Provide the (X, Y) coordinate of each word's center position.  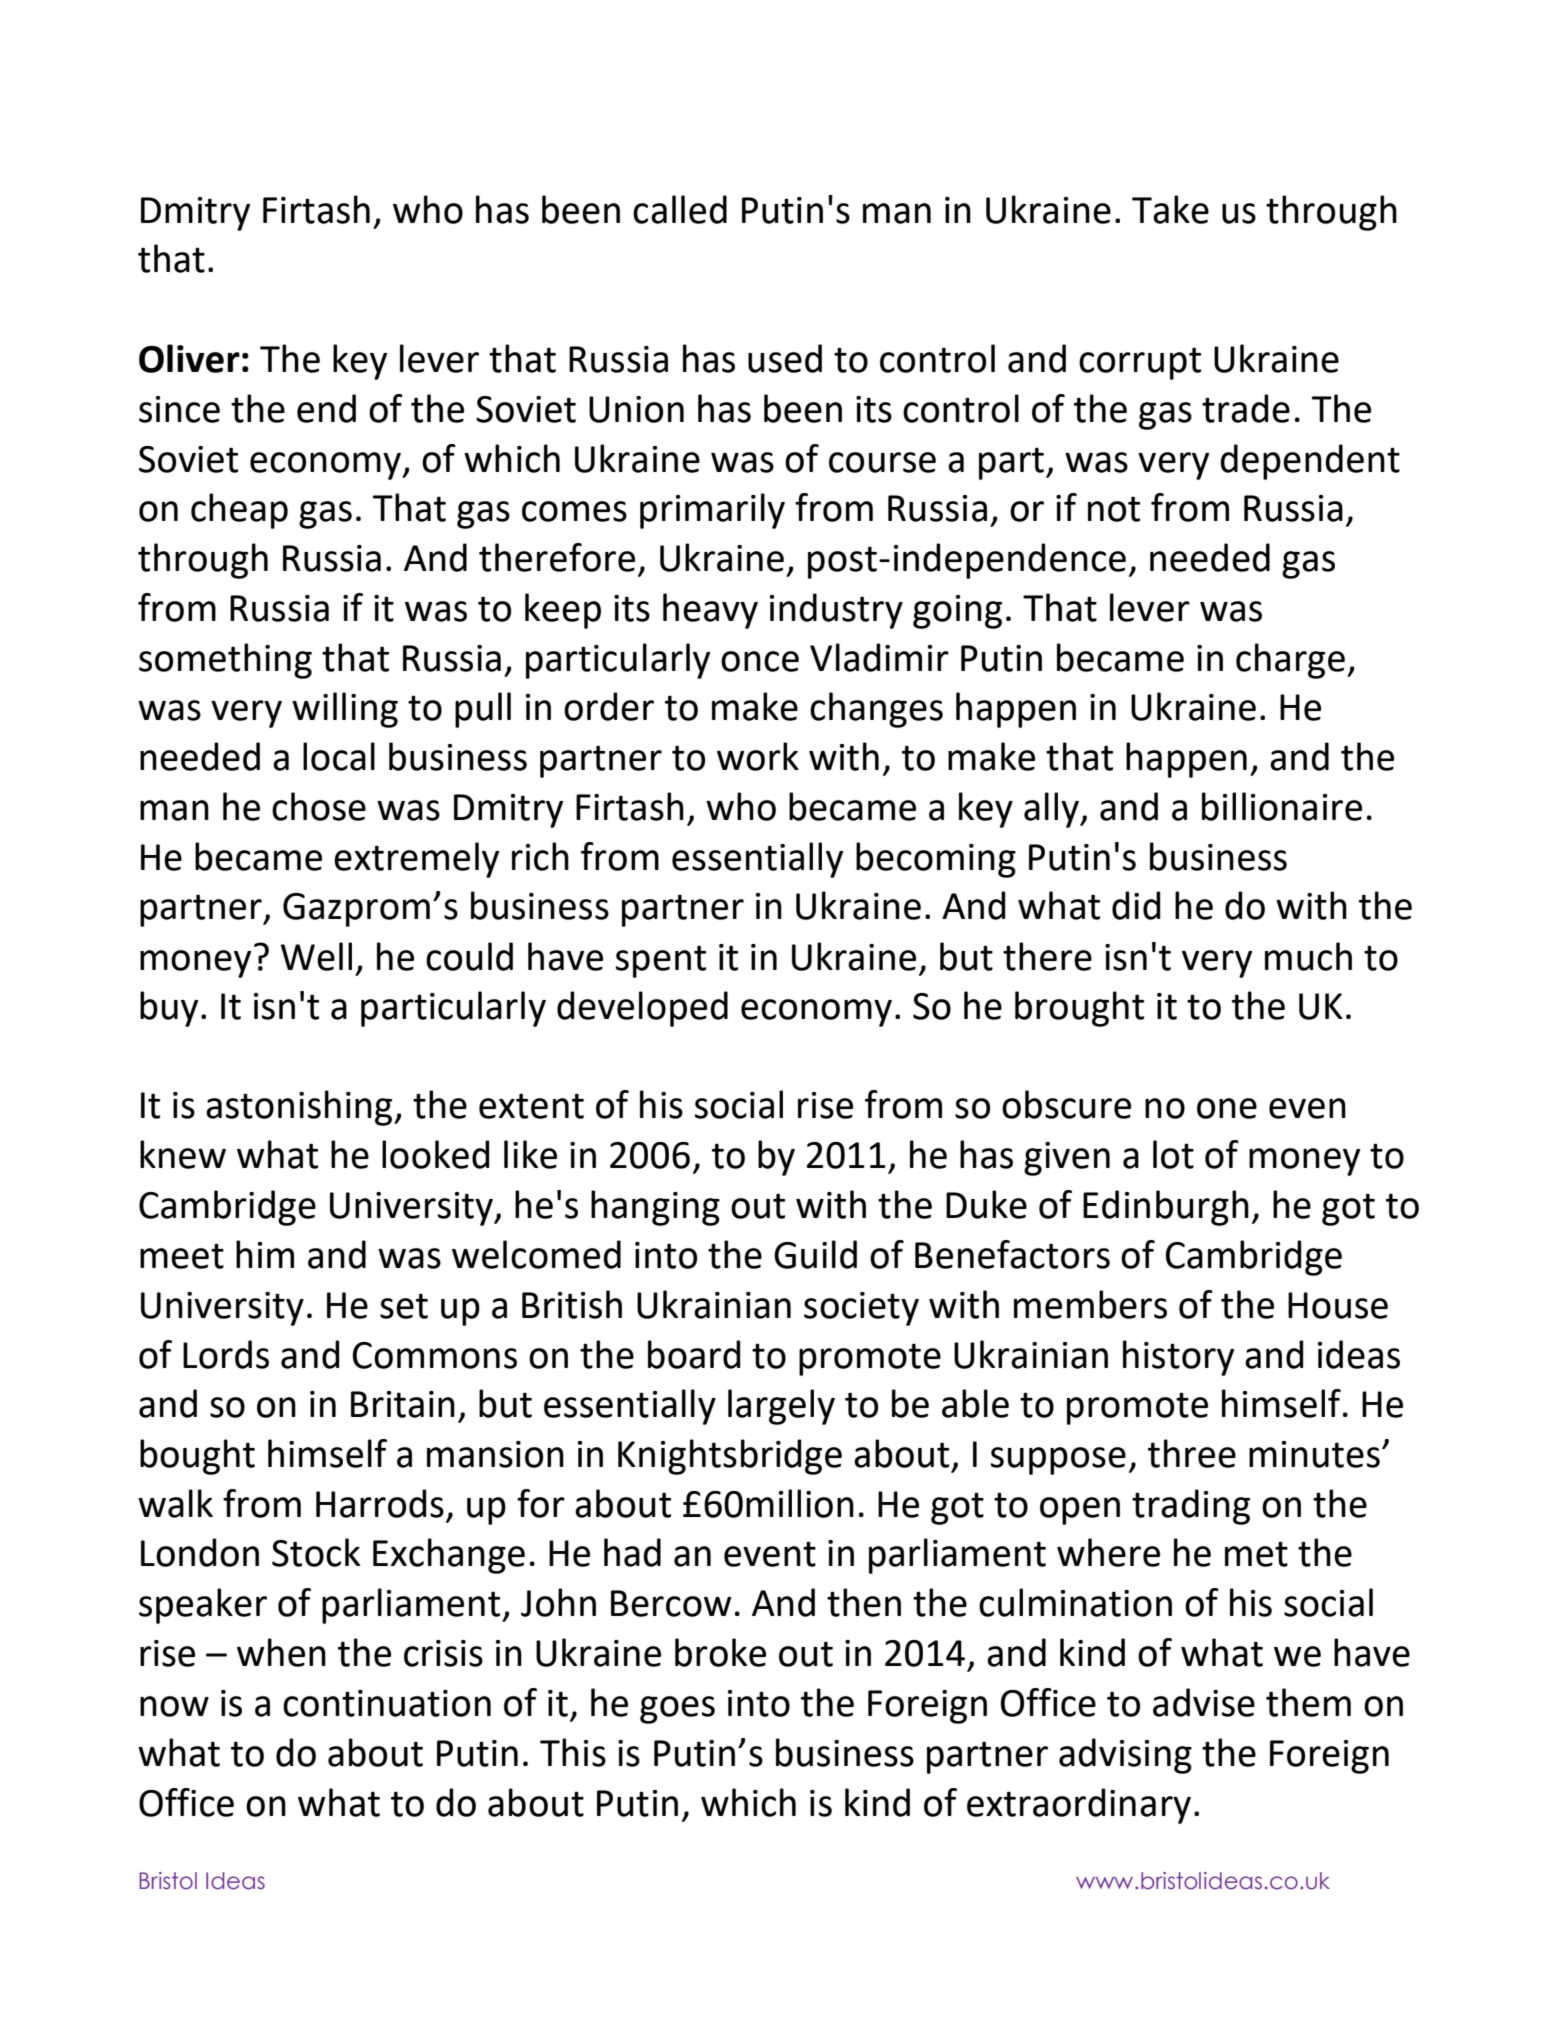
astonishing (300, 1108)
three (1192, 1453)
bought (197, 1457)
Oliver (189, 358)
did (1136, 905)
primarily (712, 511)
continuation (387, 1703)
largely (781, 1407)
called (680, 209)
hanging (655, 1208)
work (758, 756)
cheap (239, 511)
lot (1173, 1154)
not (1114, 509)
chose (319, 806)
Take (1170, 209)
